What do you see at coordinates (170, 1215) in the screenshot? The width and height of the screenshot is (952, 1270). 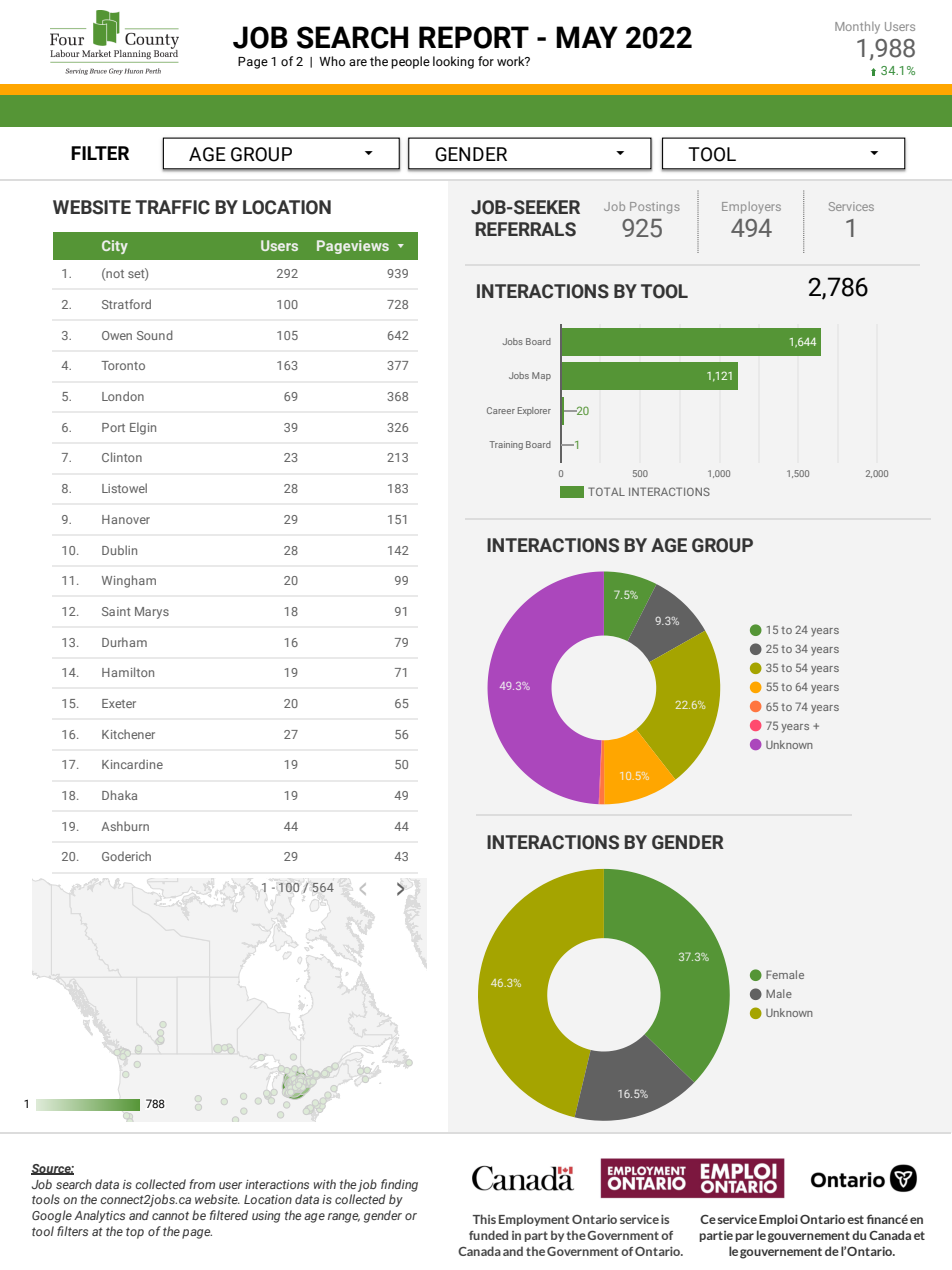 I see `cannot` at bounding box center [170, 1215].
